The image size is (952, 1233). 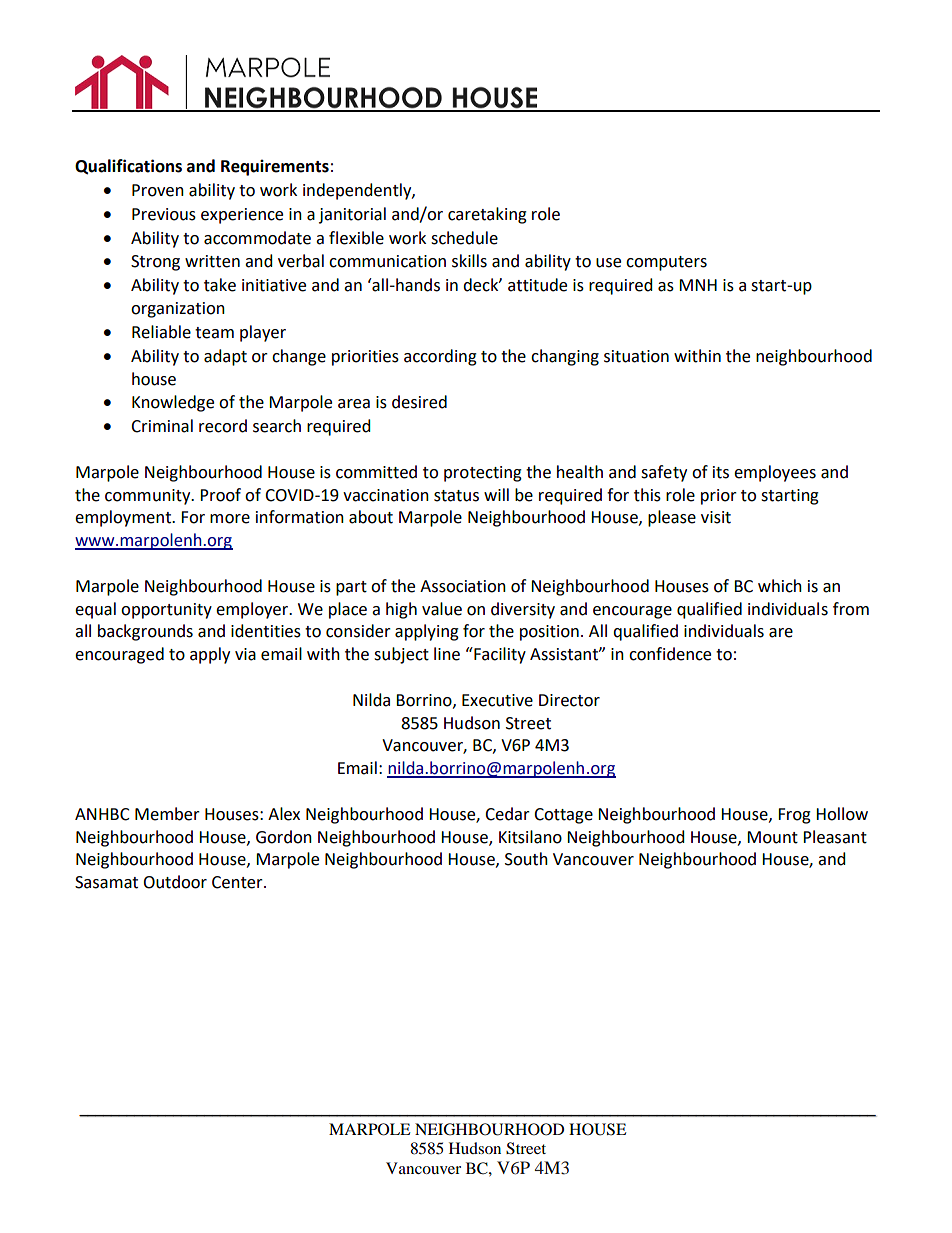 What do you see at coordinates (526, 859) in the page?
I see `South` at bounding box center [526, 859].
